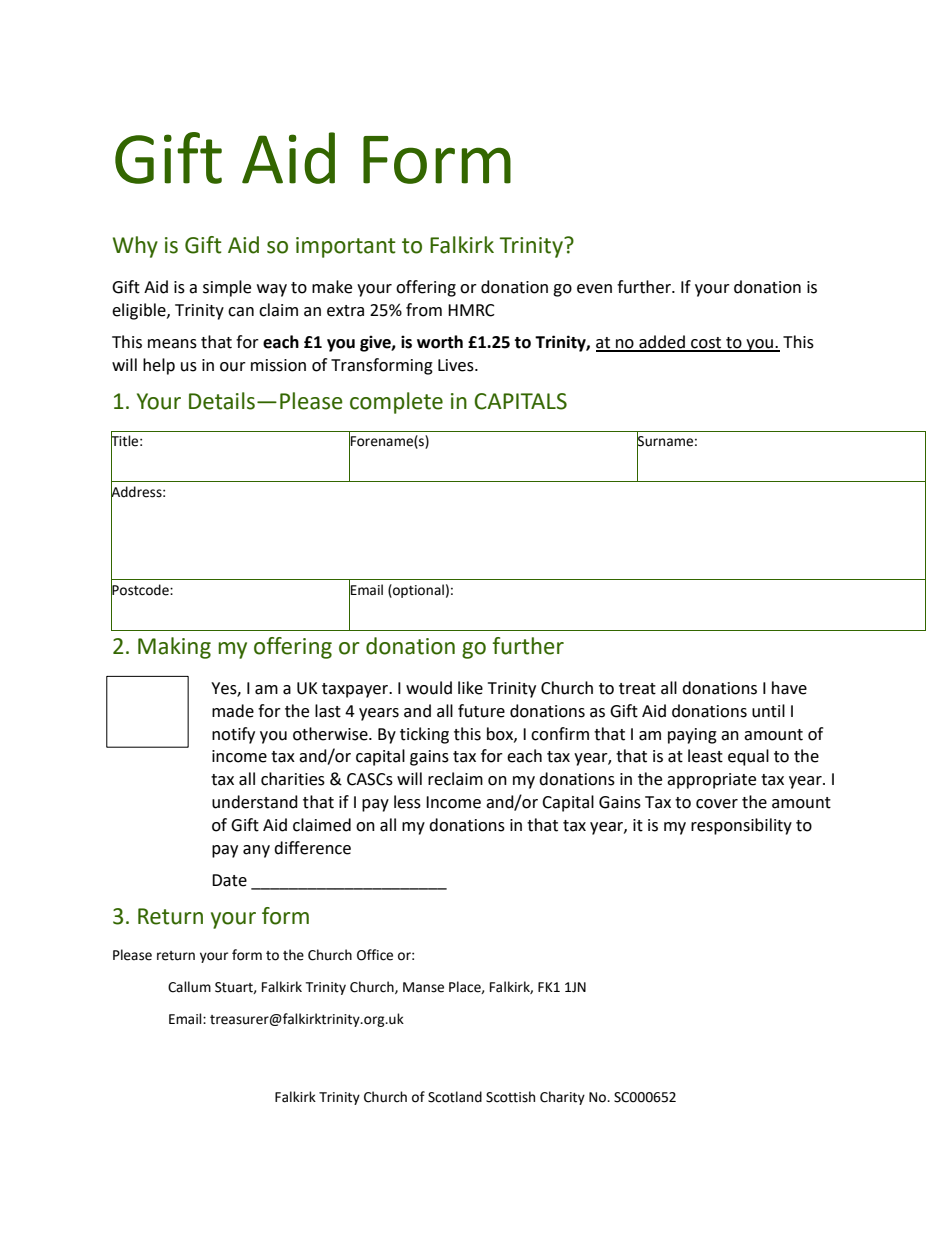 The width and height of the screenshot is (952, 1233). What do you see at coordinates (255, 802) in the screenshot?
I see `understand` at bounding box center [255, 802].
